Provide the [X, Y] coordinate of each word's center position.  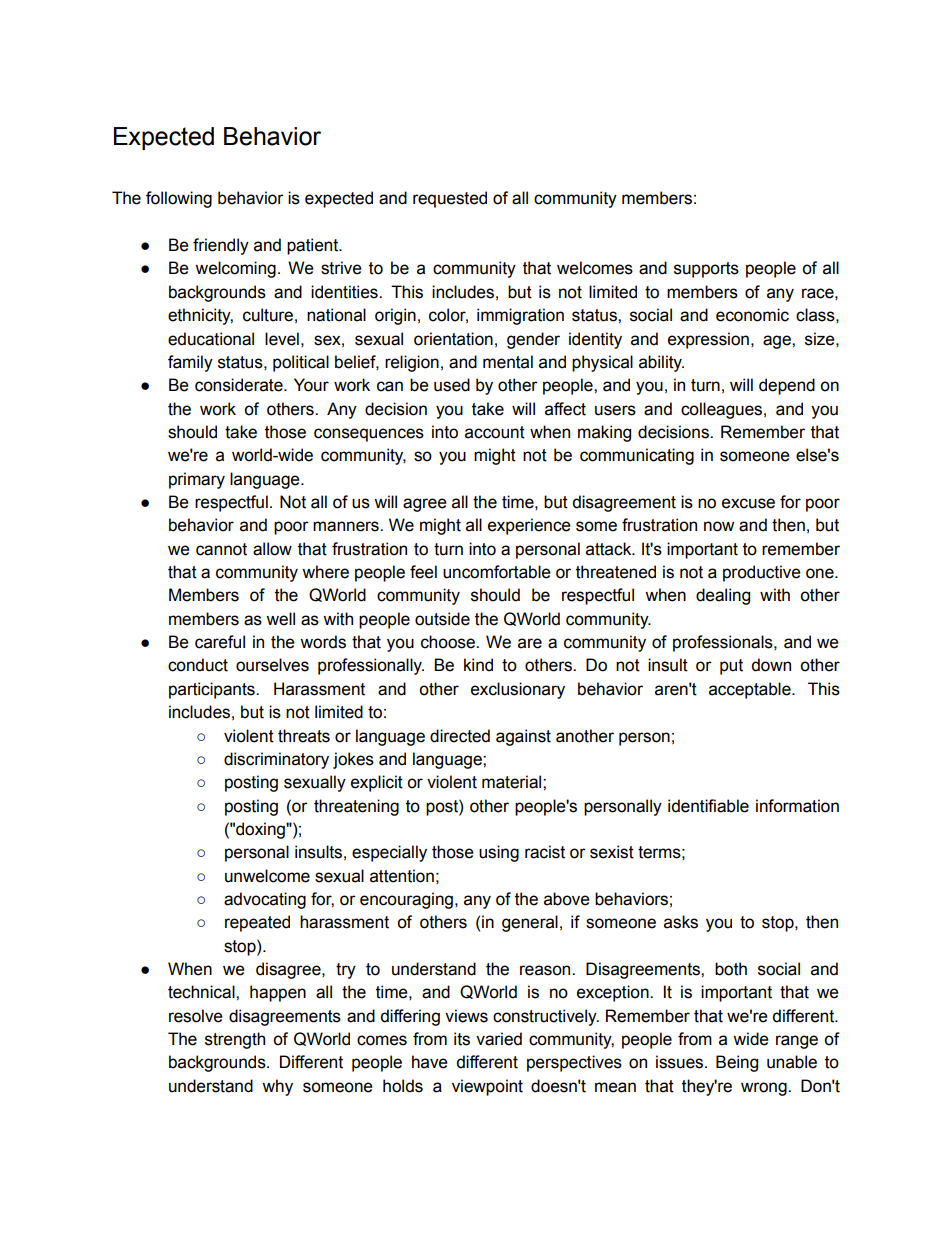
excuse [748, 503]
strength [235, 1040]
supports [706, 270]
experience [529, 526]
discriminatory [276, 760]
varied [499, 1039]
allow [272, 549]
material [513, 782]
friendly [221, 246]
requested [450, 199]
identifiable [708, 806]
